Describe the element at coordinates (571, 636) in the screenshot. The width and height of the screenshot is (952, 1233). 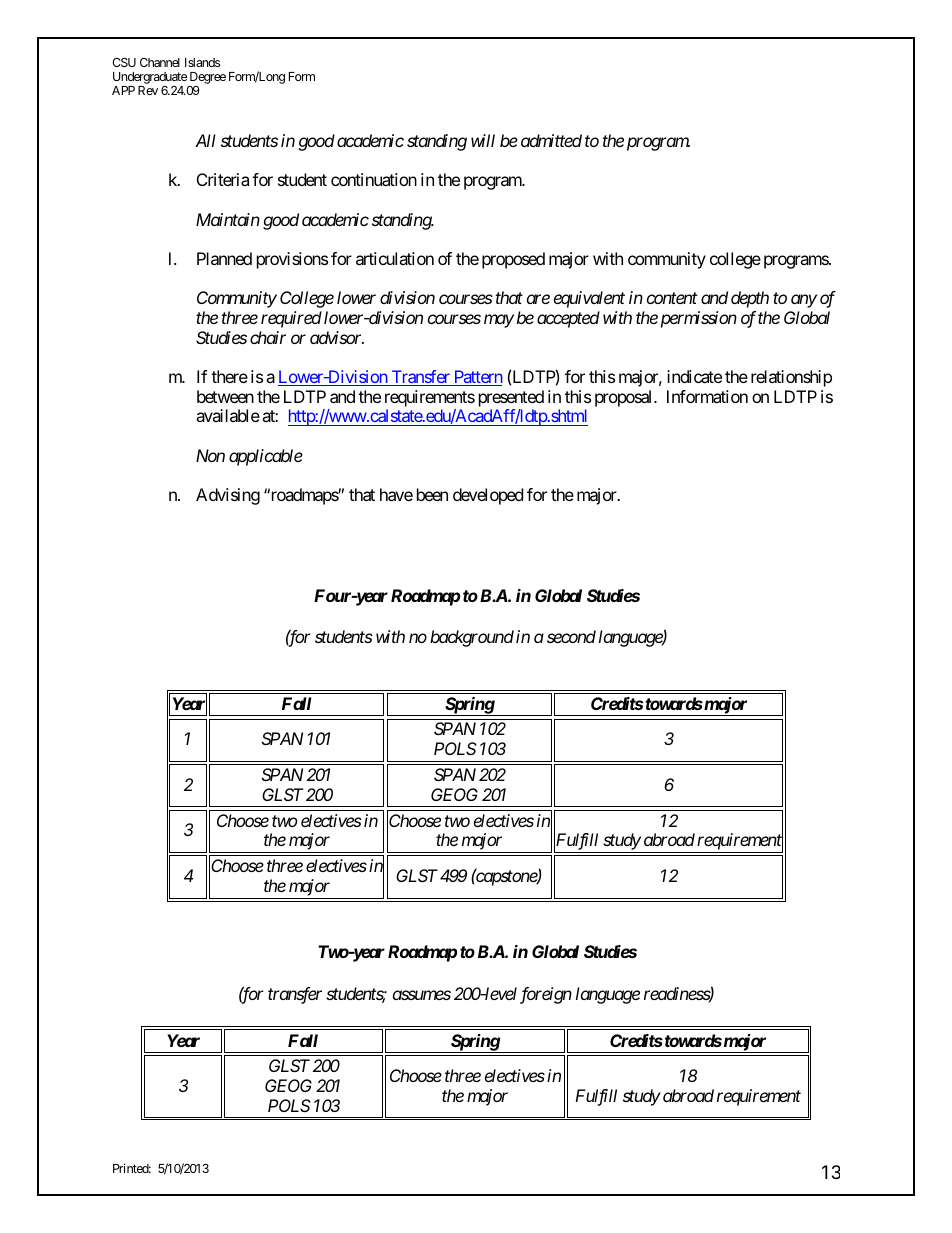
I see `second` at that location.
